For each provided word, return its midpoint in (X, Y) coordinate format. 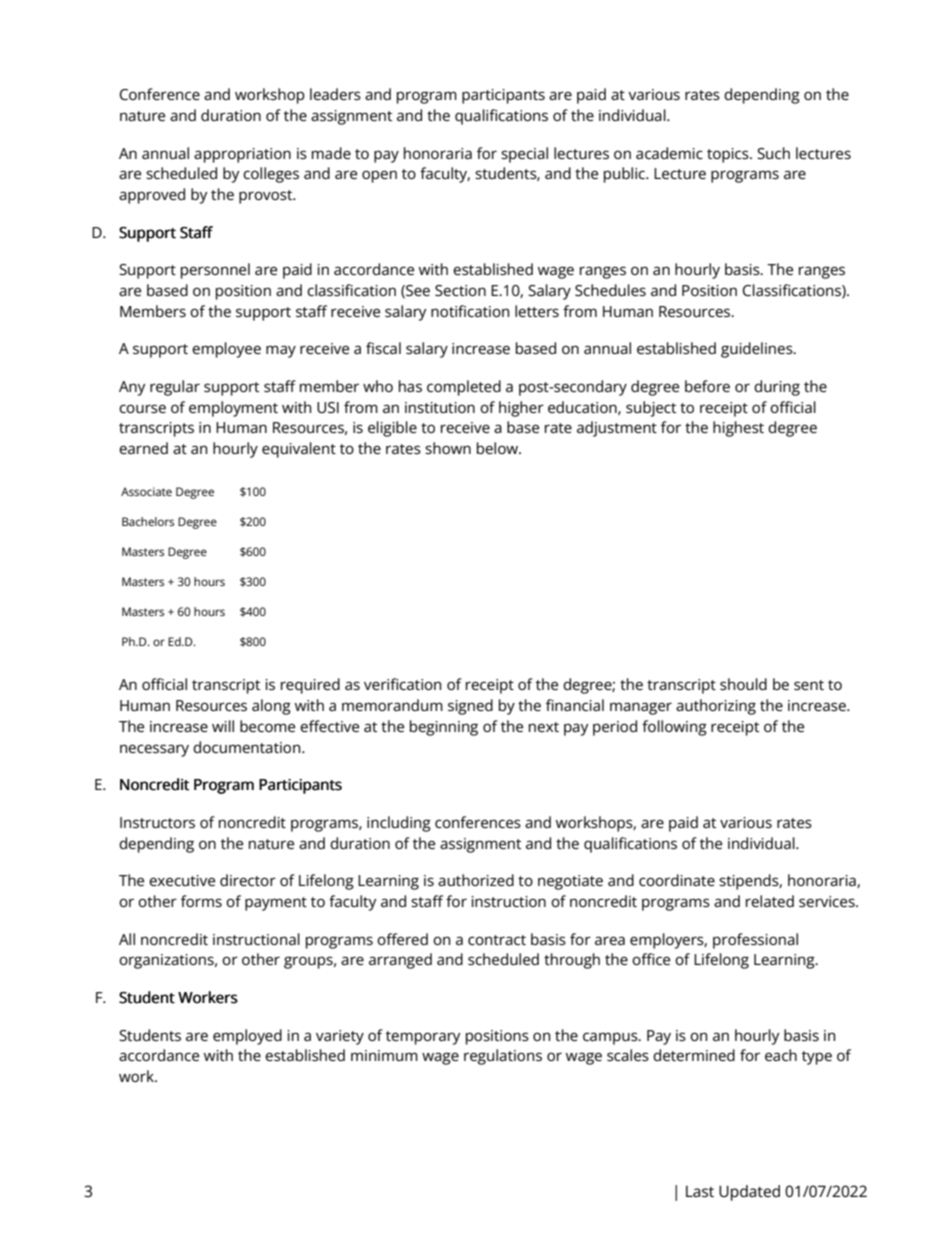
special (524, 155)
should (743, 684)
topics (729, 155)
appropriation (242, 155)
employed (247, 1037)
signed (470, 707)
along (271, 707)
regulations (503, 1057)
